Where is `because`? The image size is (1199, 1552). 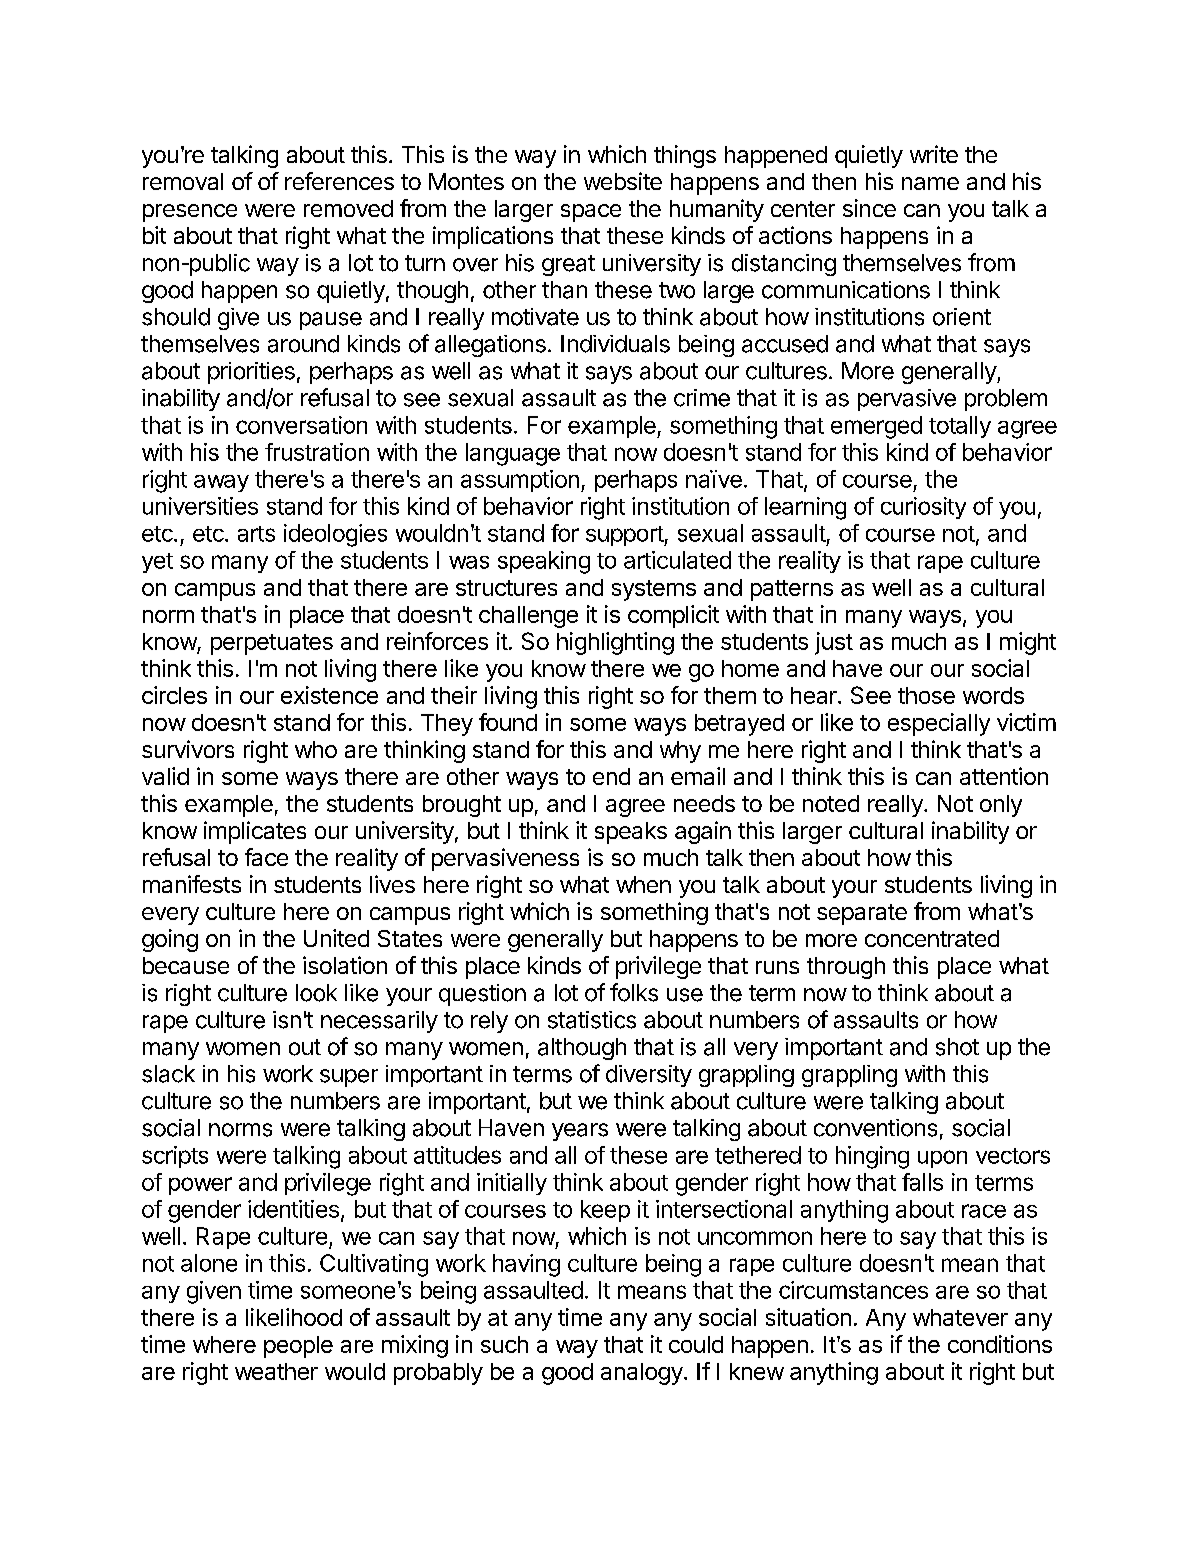
because is located at coordinates (186, 965).
